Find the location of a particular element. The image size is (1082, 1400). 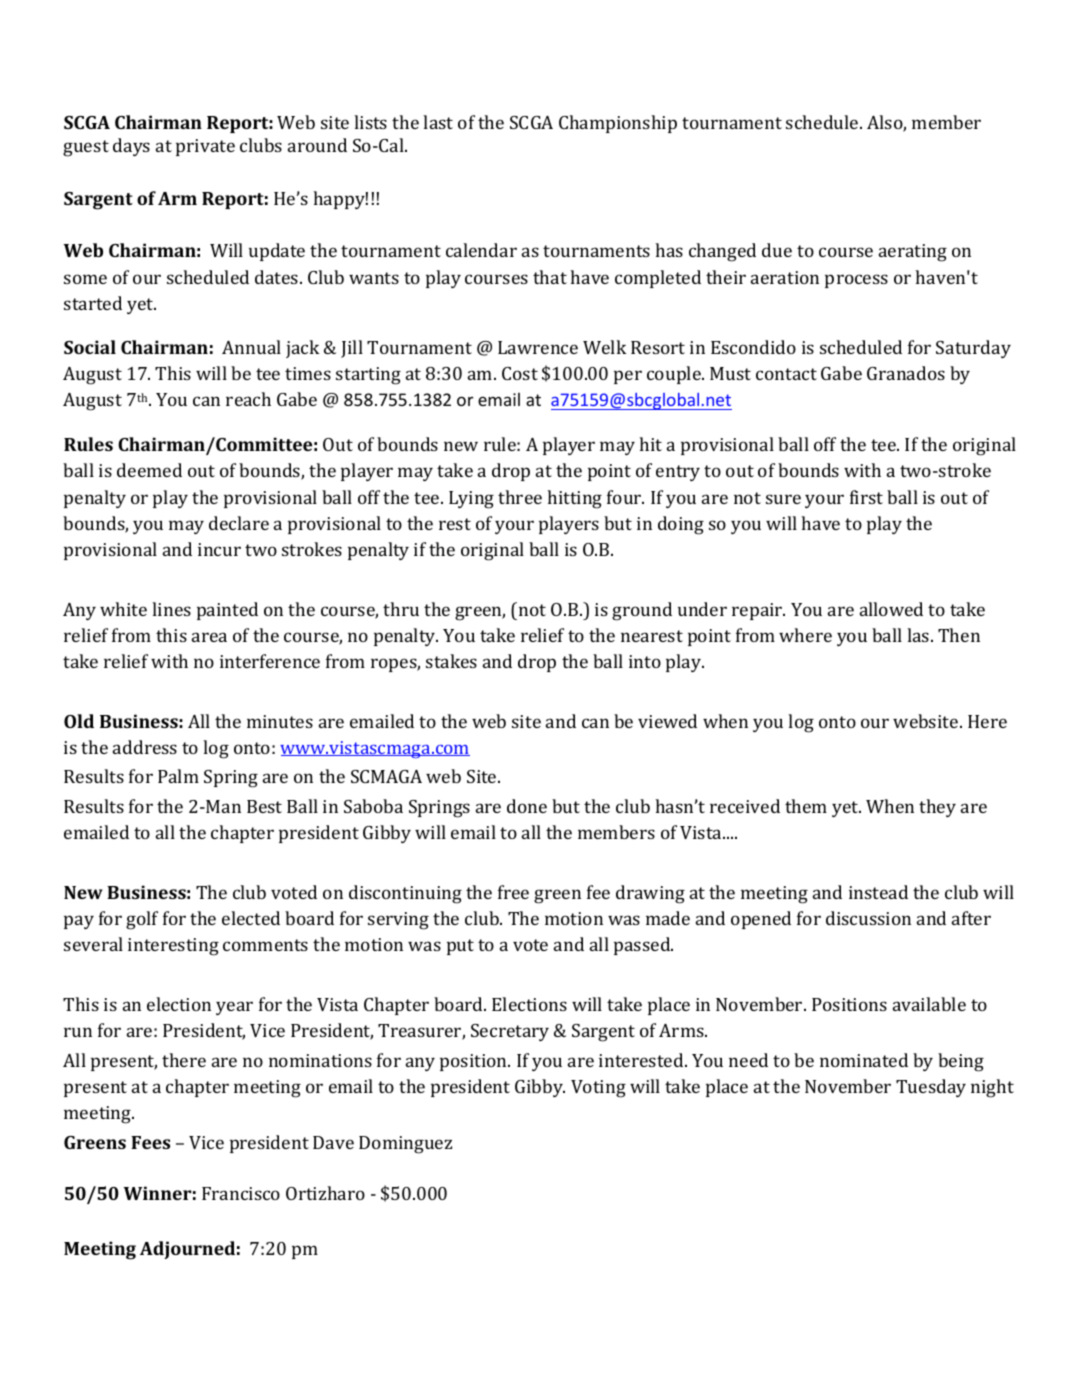

Granados is located at coordinates (906, 373).
